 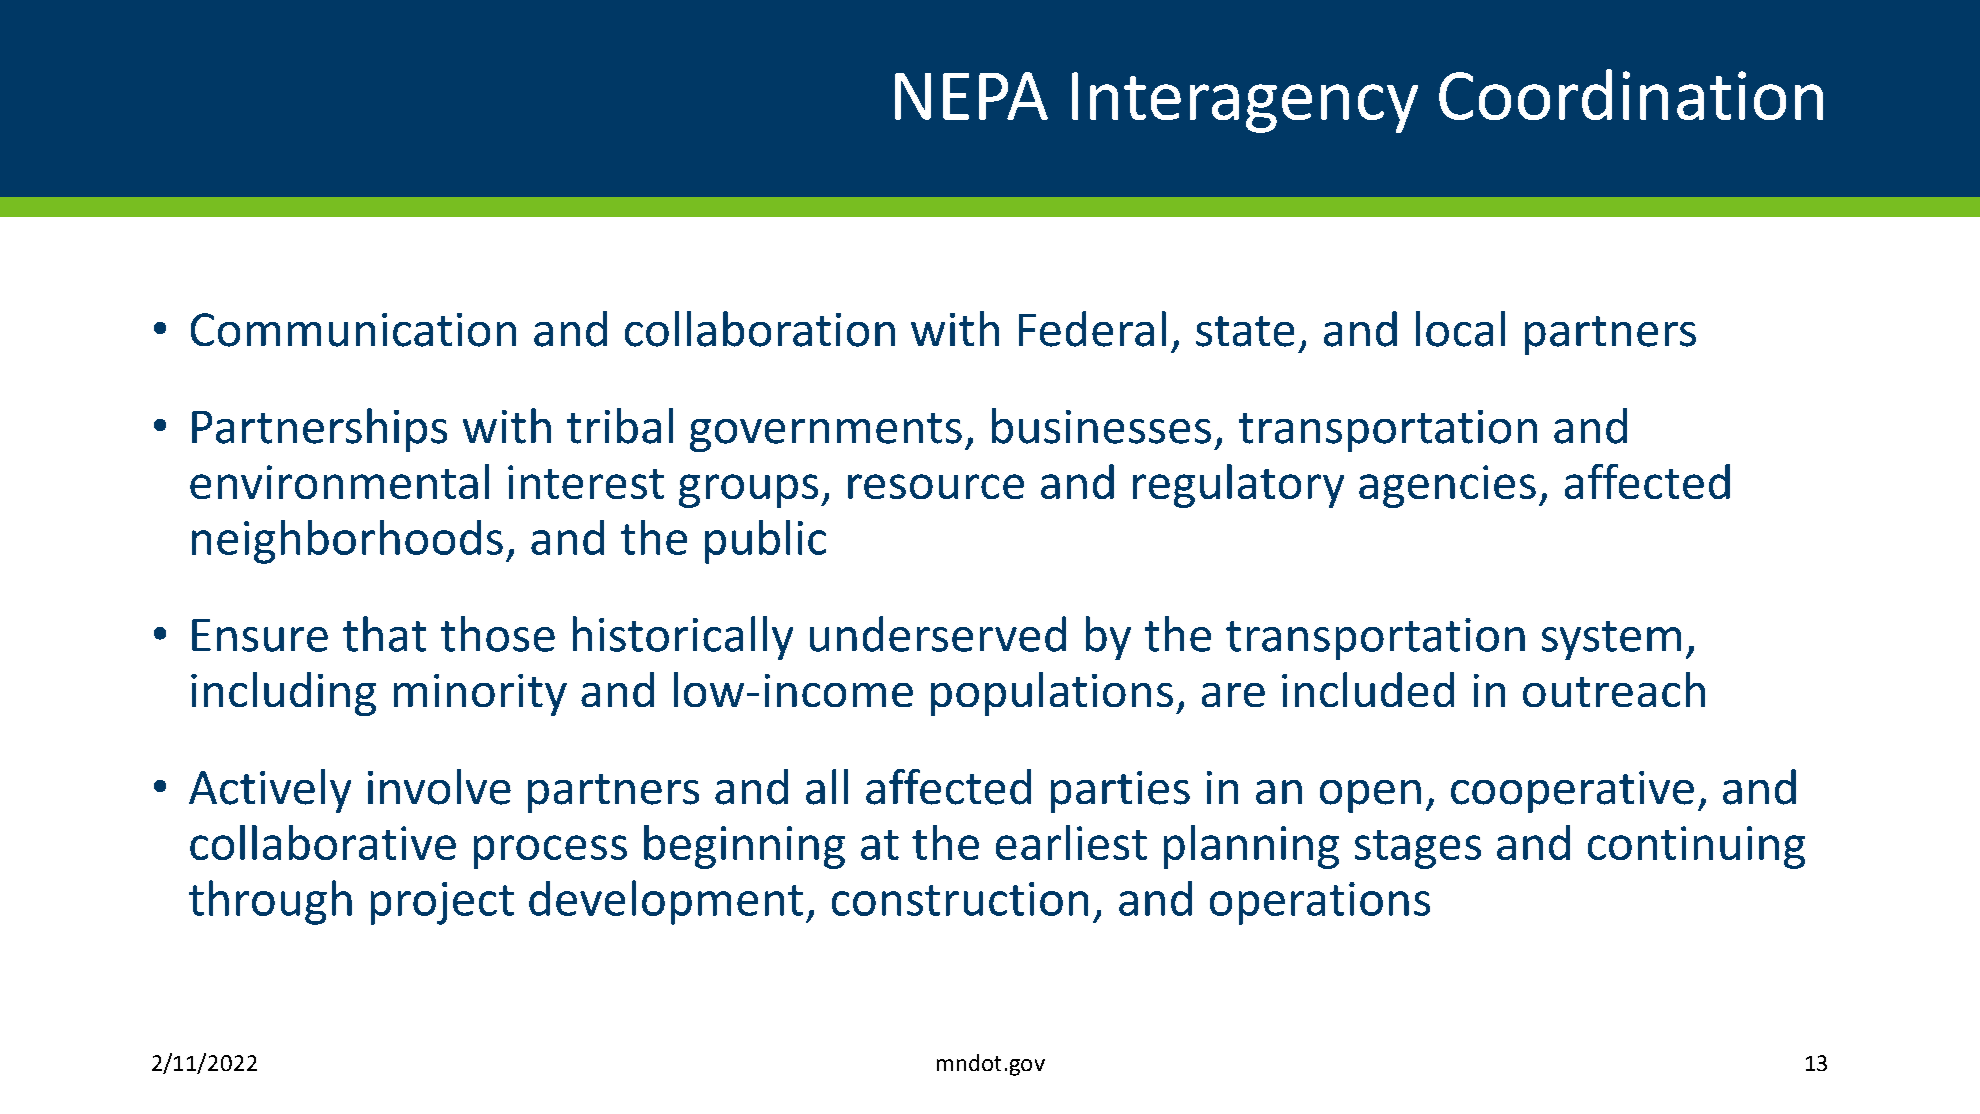 I want to click on underserved, so click(x=938, y=634).
